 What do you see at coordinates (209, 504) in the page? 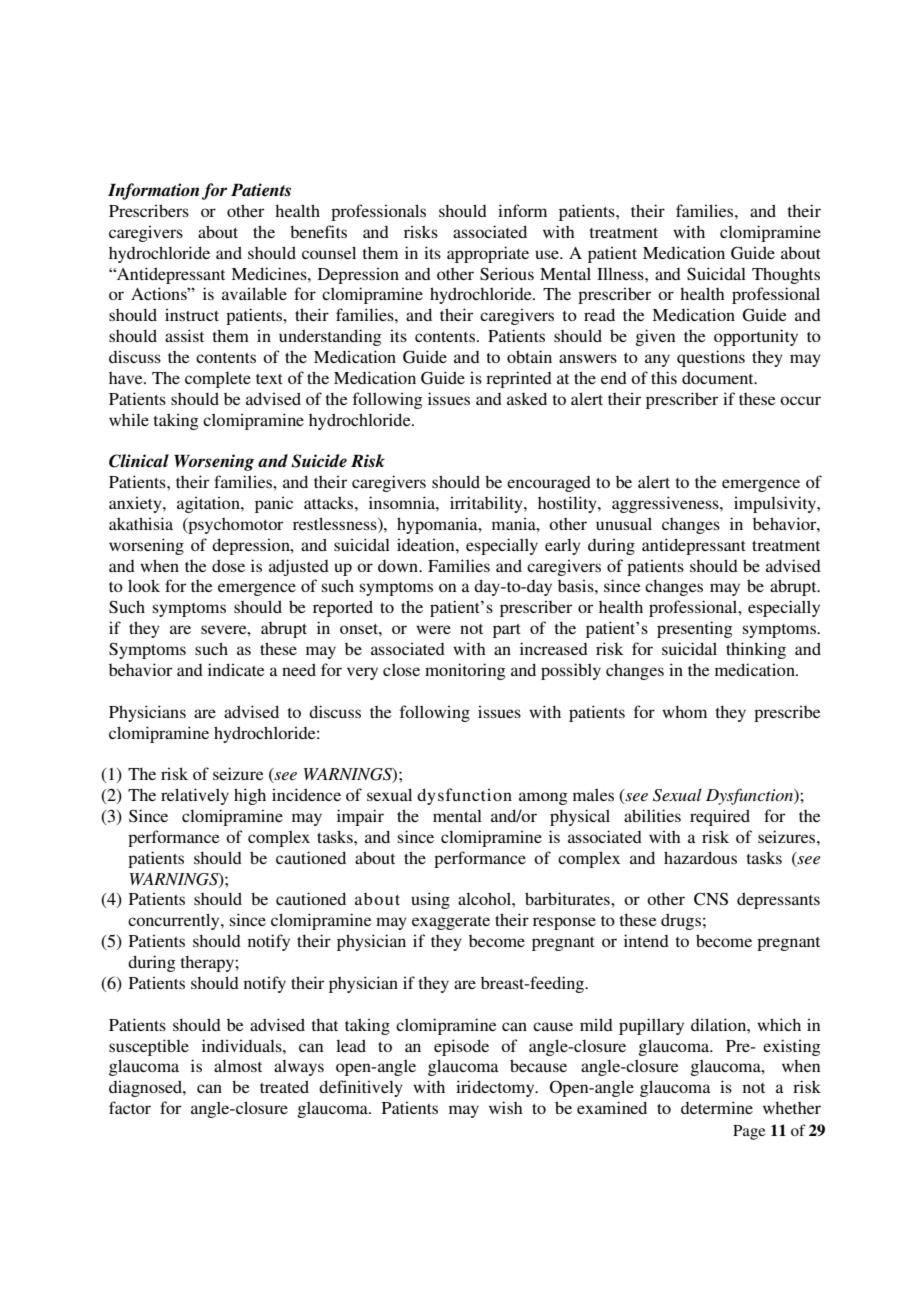
I see `agitation` at bounding box center [209, 504].
